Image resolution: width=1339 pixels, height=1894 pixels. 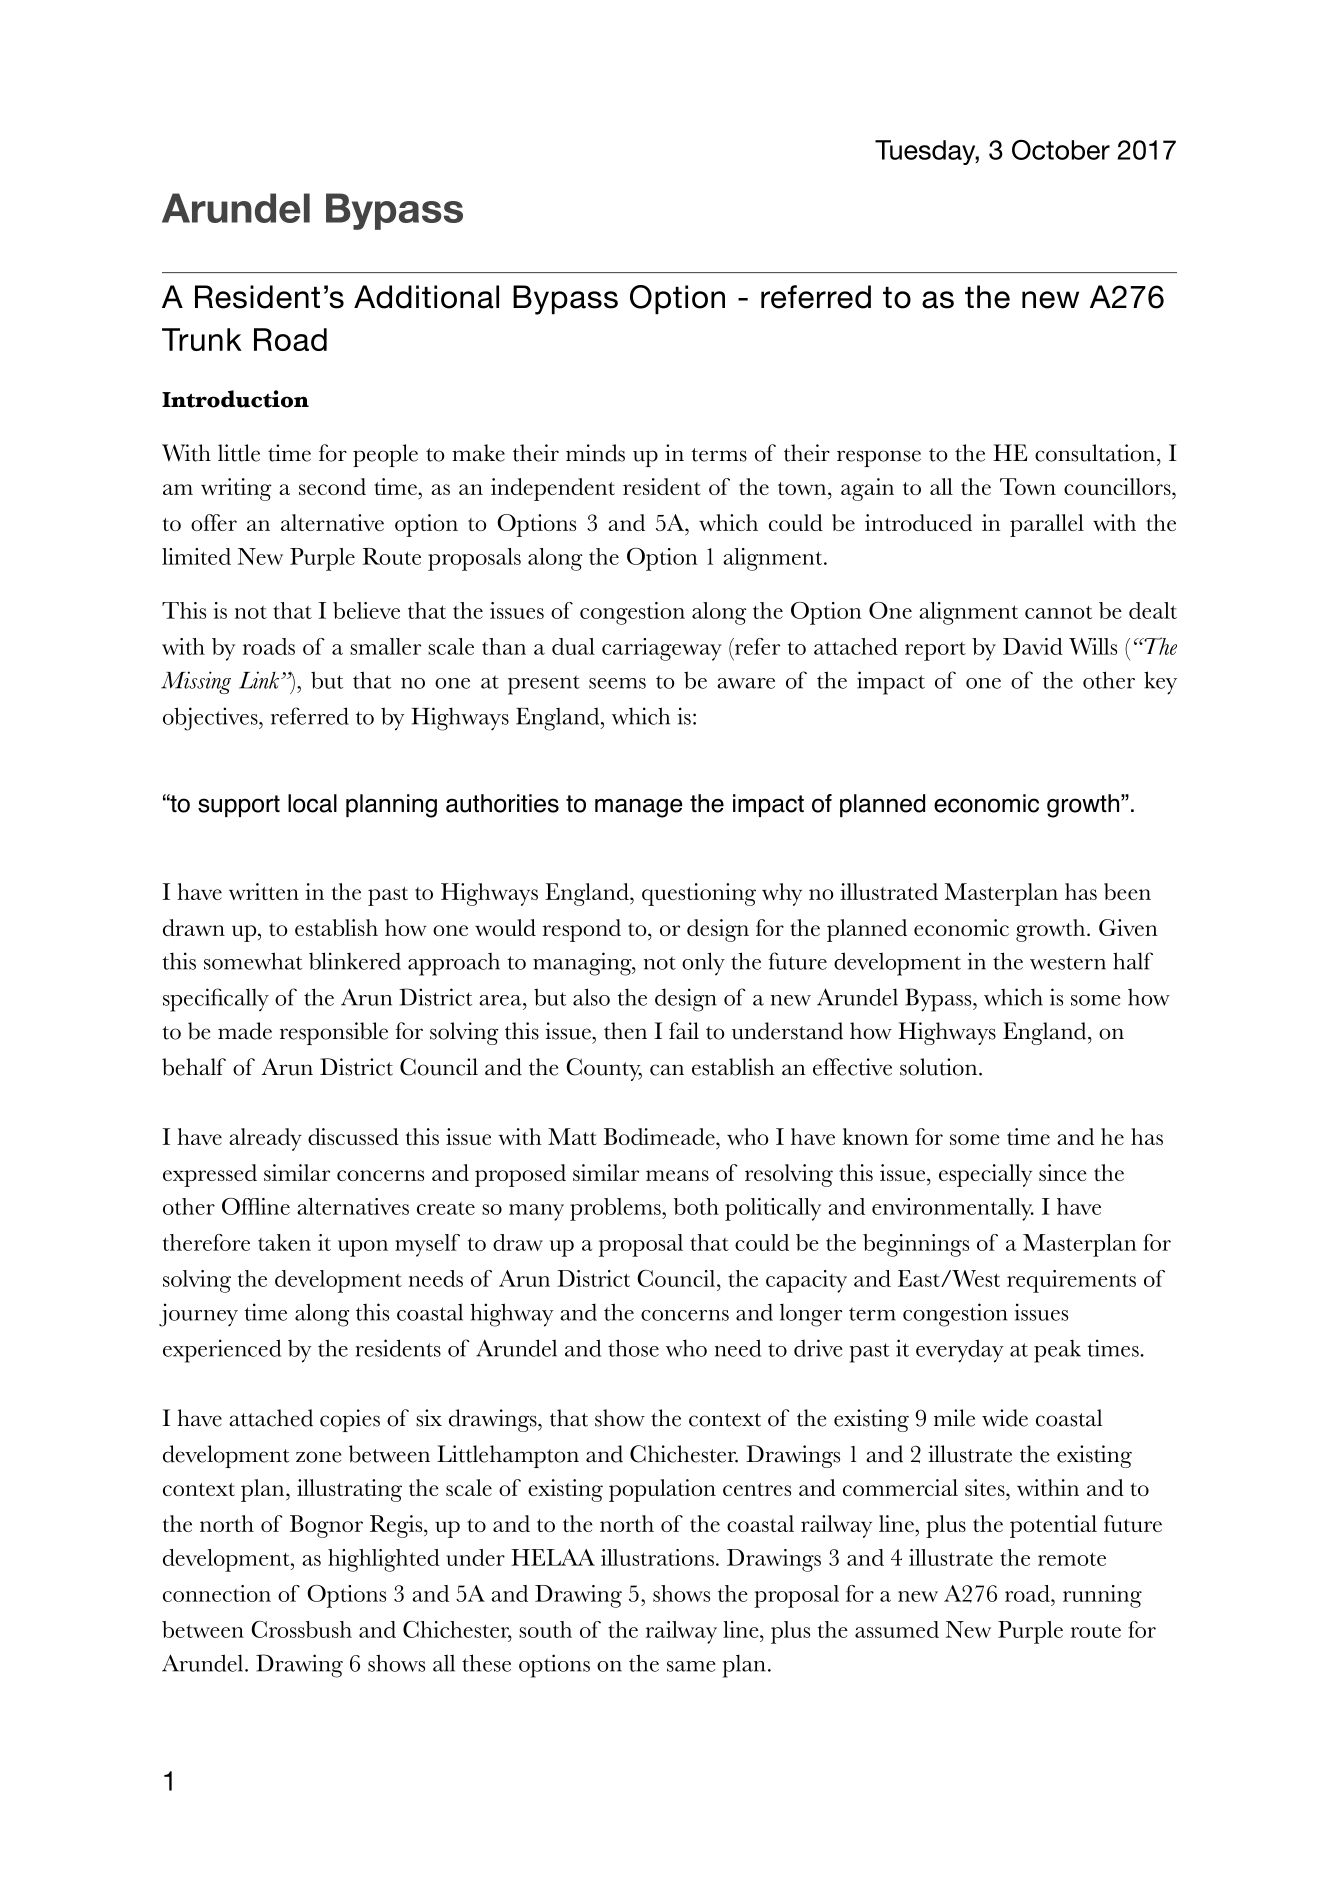 What do you see at coordinates (426, 297) in the image?
I see `Additional` at bounding box center [426, 297].
